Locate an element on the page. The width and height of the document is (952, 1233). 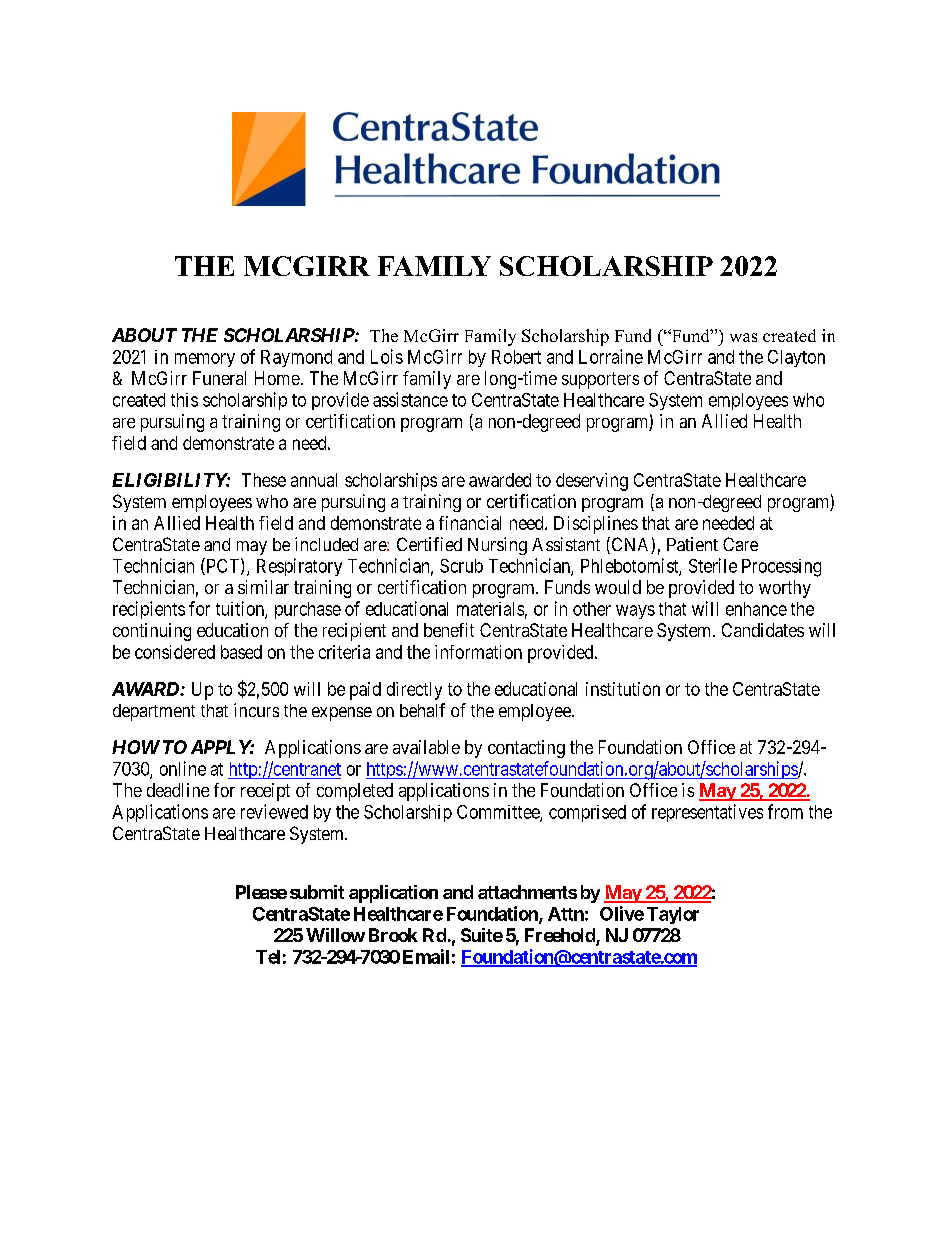
memory is located at coordinates (205, 360).
